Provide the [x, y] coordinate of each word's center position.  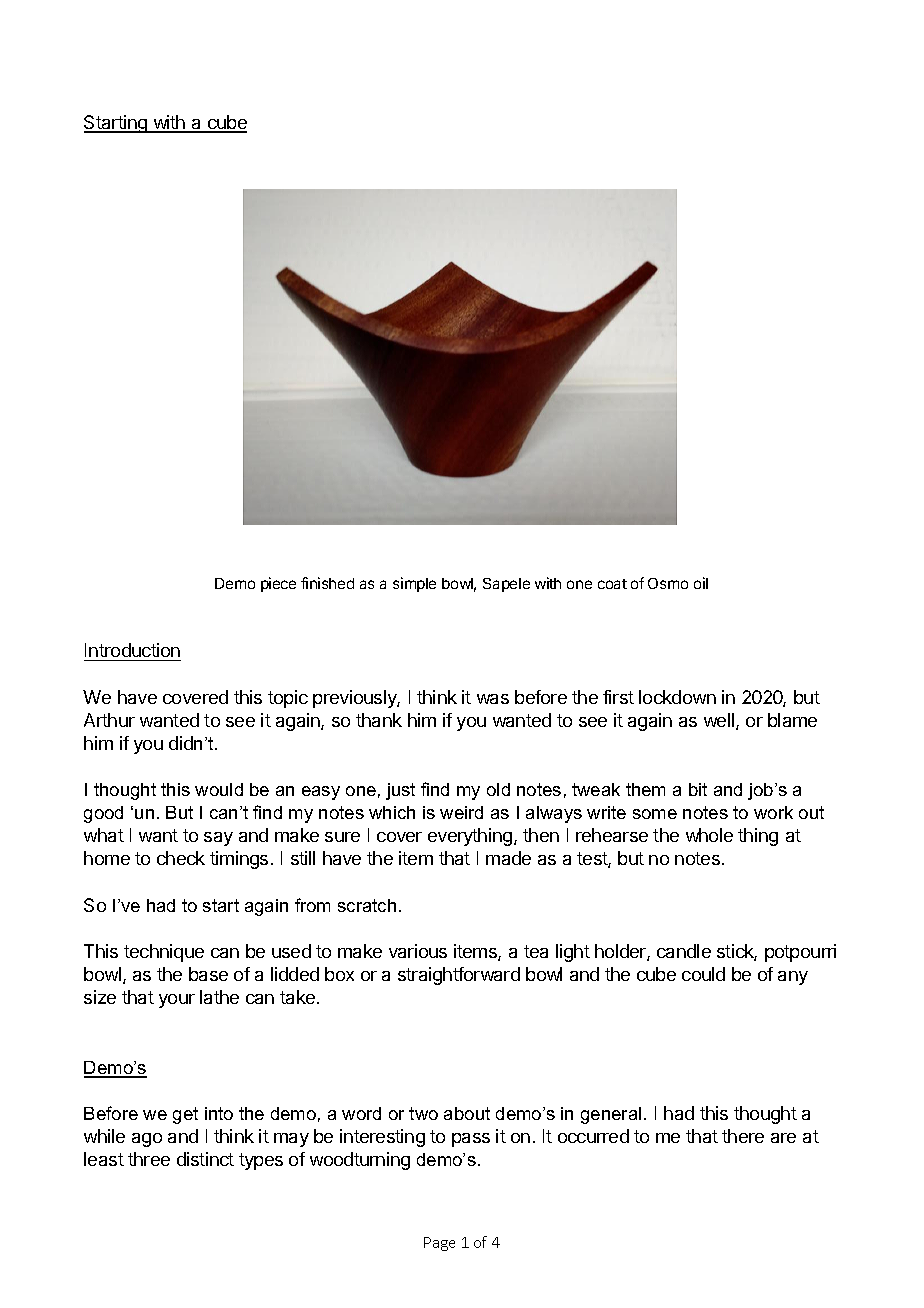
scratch [367, 905]
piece [278, 584]
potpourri [800, 953]
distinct [205, 1159]
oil [701, 583]
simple [414, 584]
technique [164, 953]
